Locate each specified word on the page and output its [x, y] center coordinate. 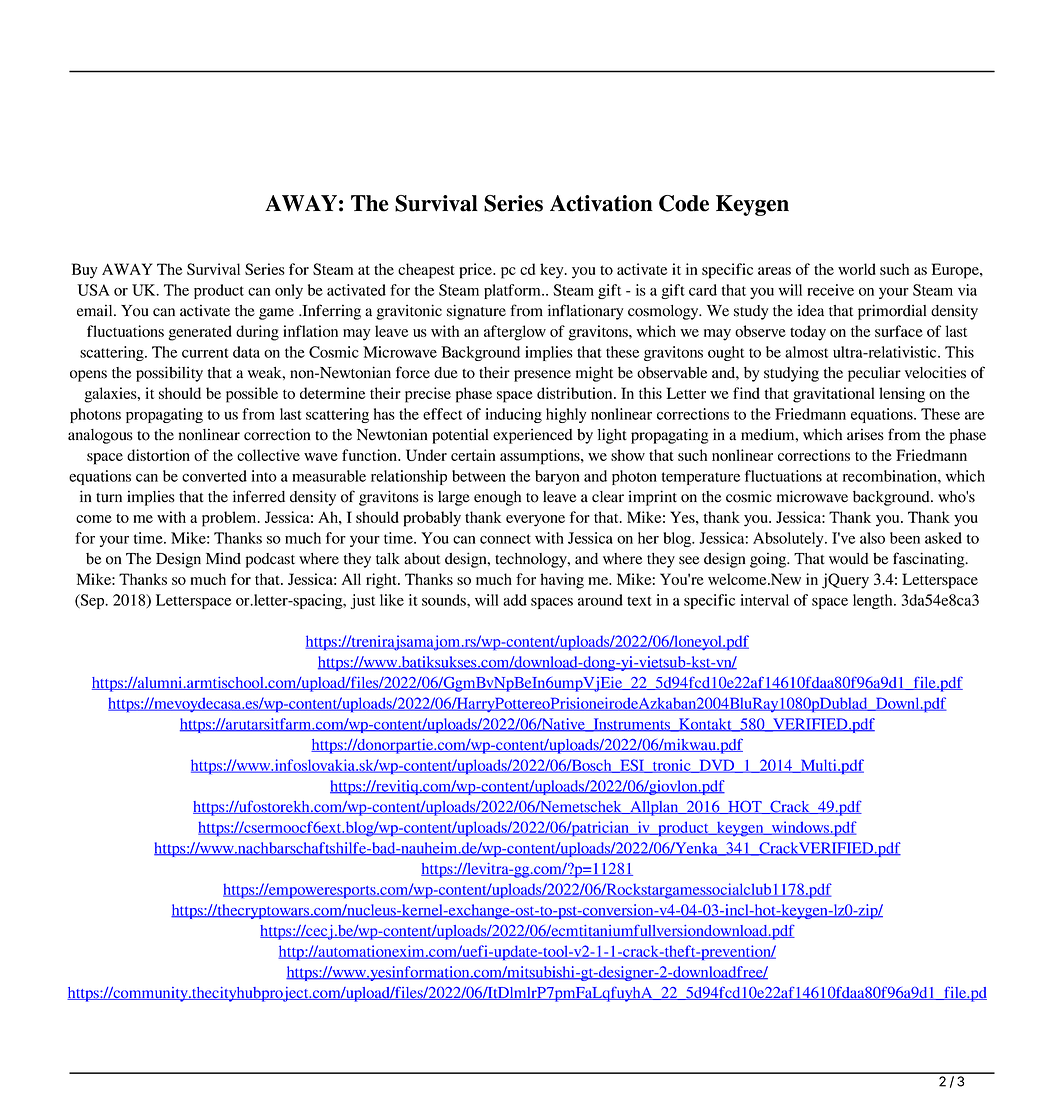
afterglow [515, 333]
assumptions [541, 457]
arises [865, 434]
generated [200, 333]
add [515, 600]
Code [684, 203]
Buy [85, 271]
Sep [92, 601]
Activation [601, 203]
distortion [158, 455]
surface [899, 331]
